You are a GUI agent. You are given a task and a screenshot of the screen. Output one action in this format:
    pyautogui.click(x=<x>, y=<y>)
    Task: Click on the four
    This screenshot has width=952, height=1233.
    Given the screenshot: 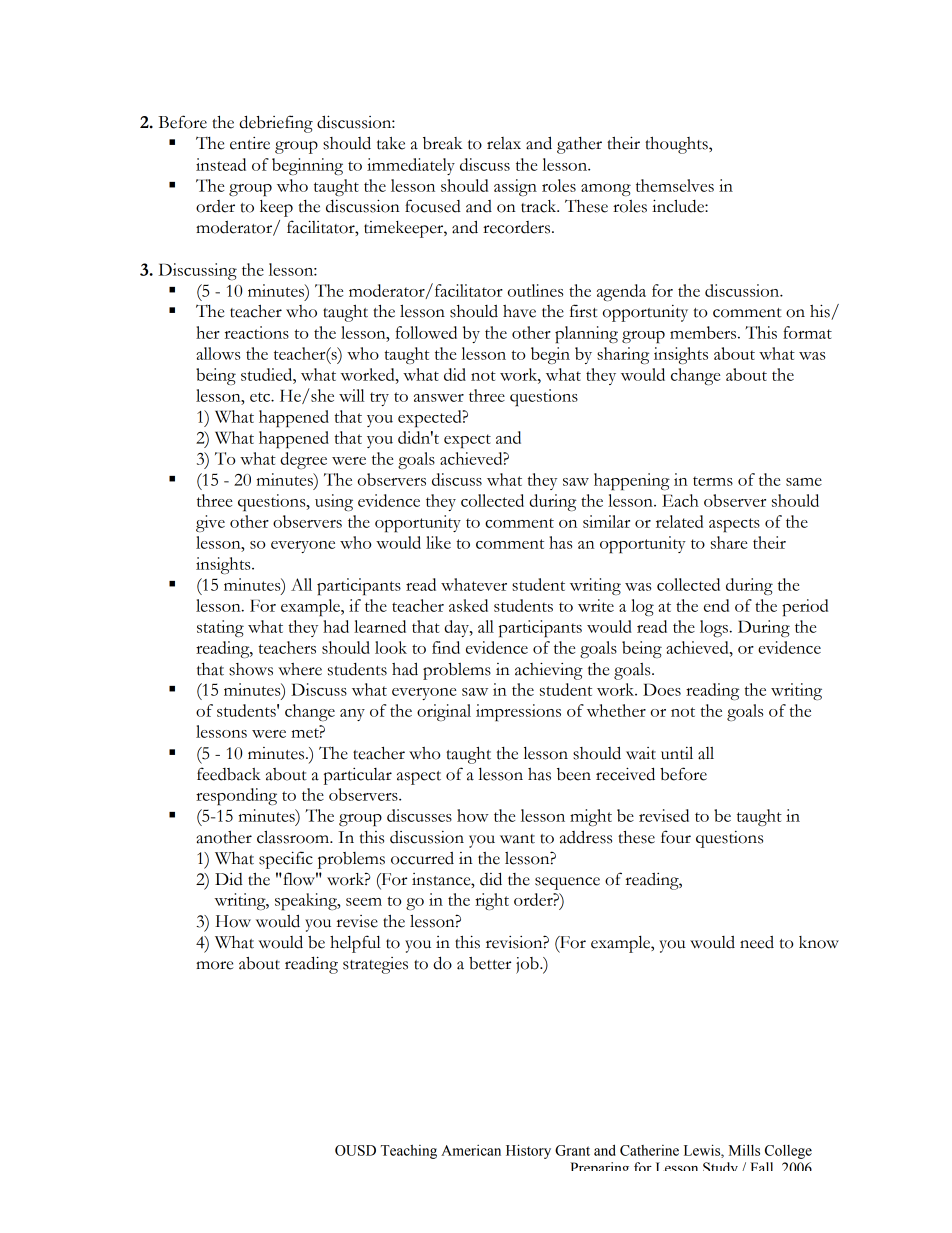 What is the action you would take?
    pyautogui.click(x=676, y=837)
